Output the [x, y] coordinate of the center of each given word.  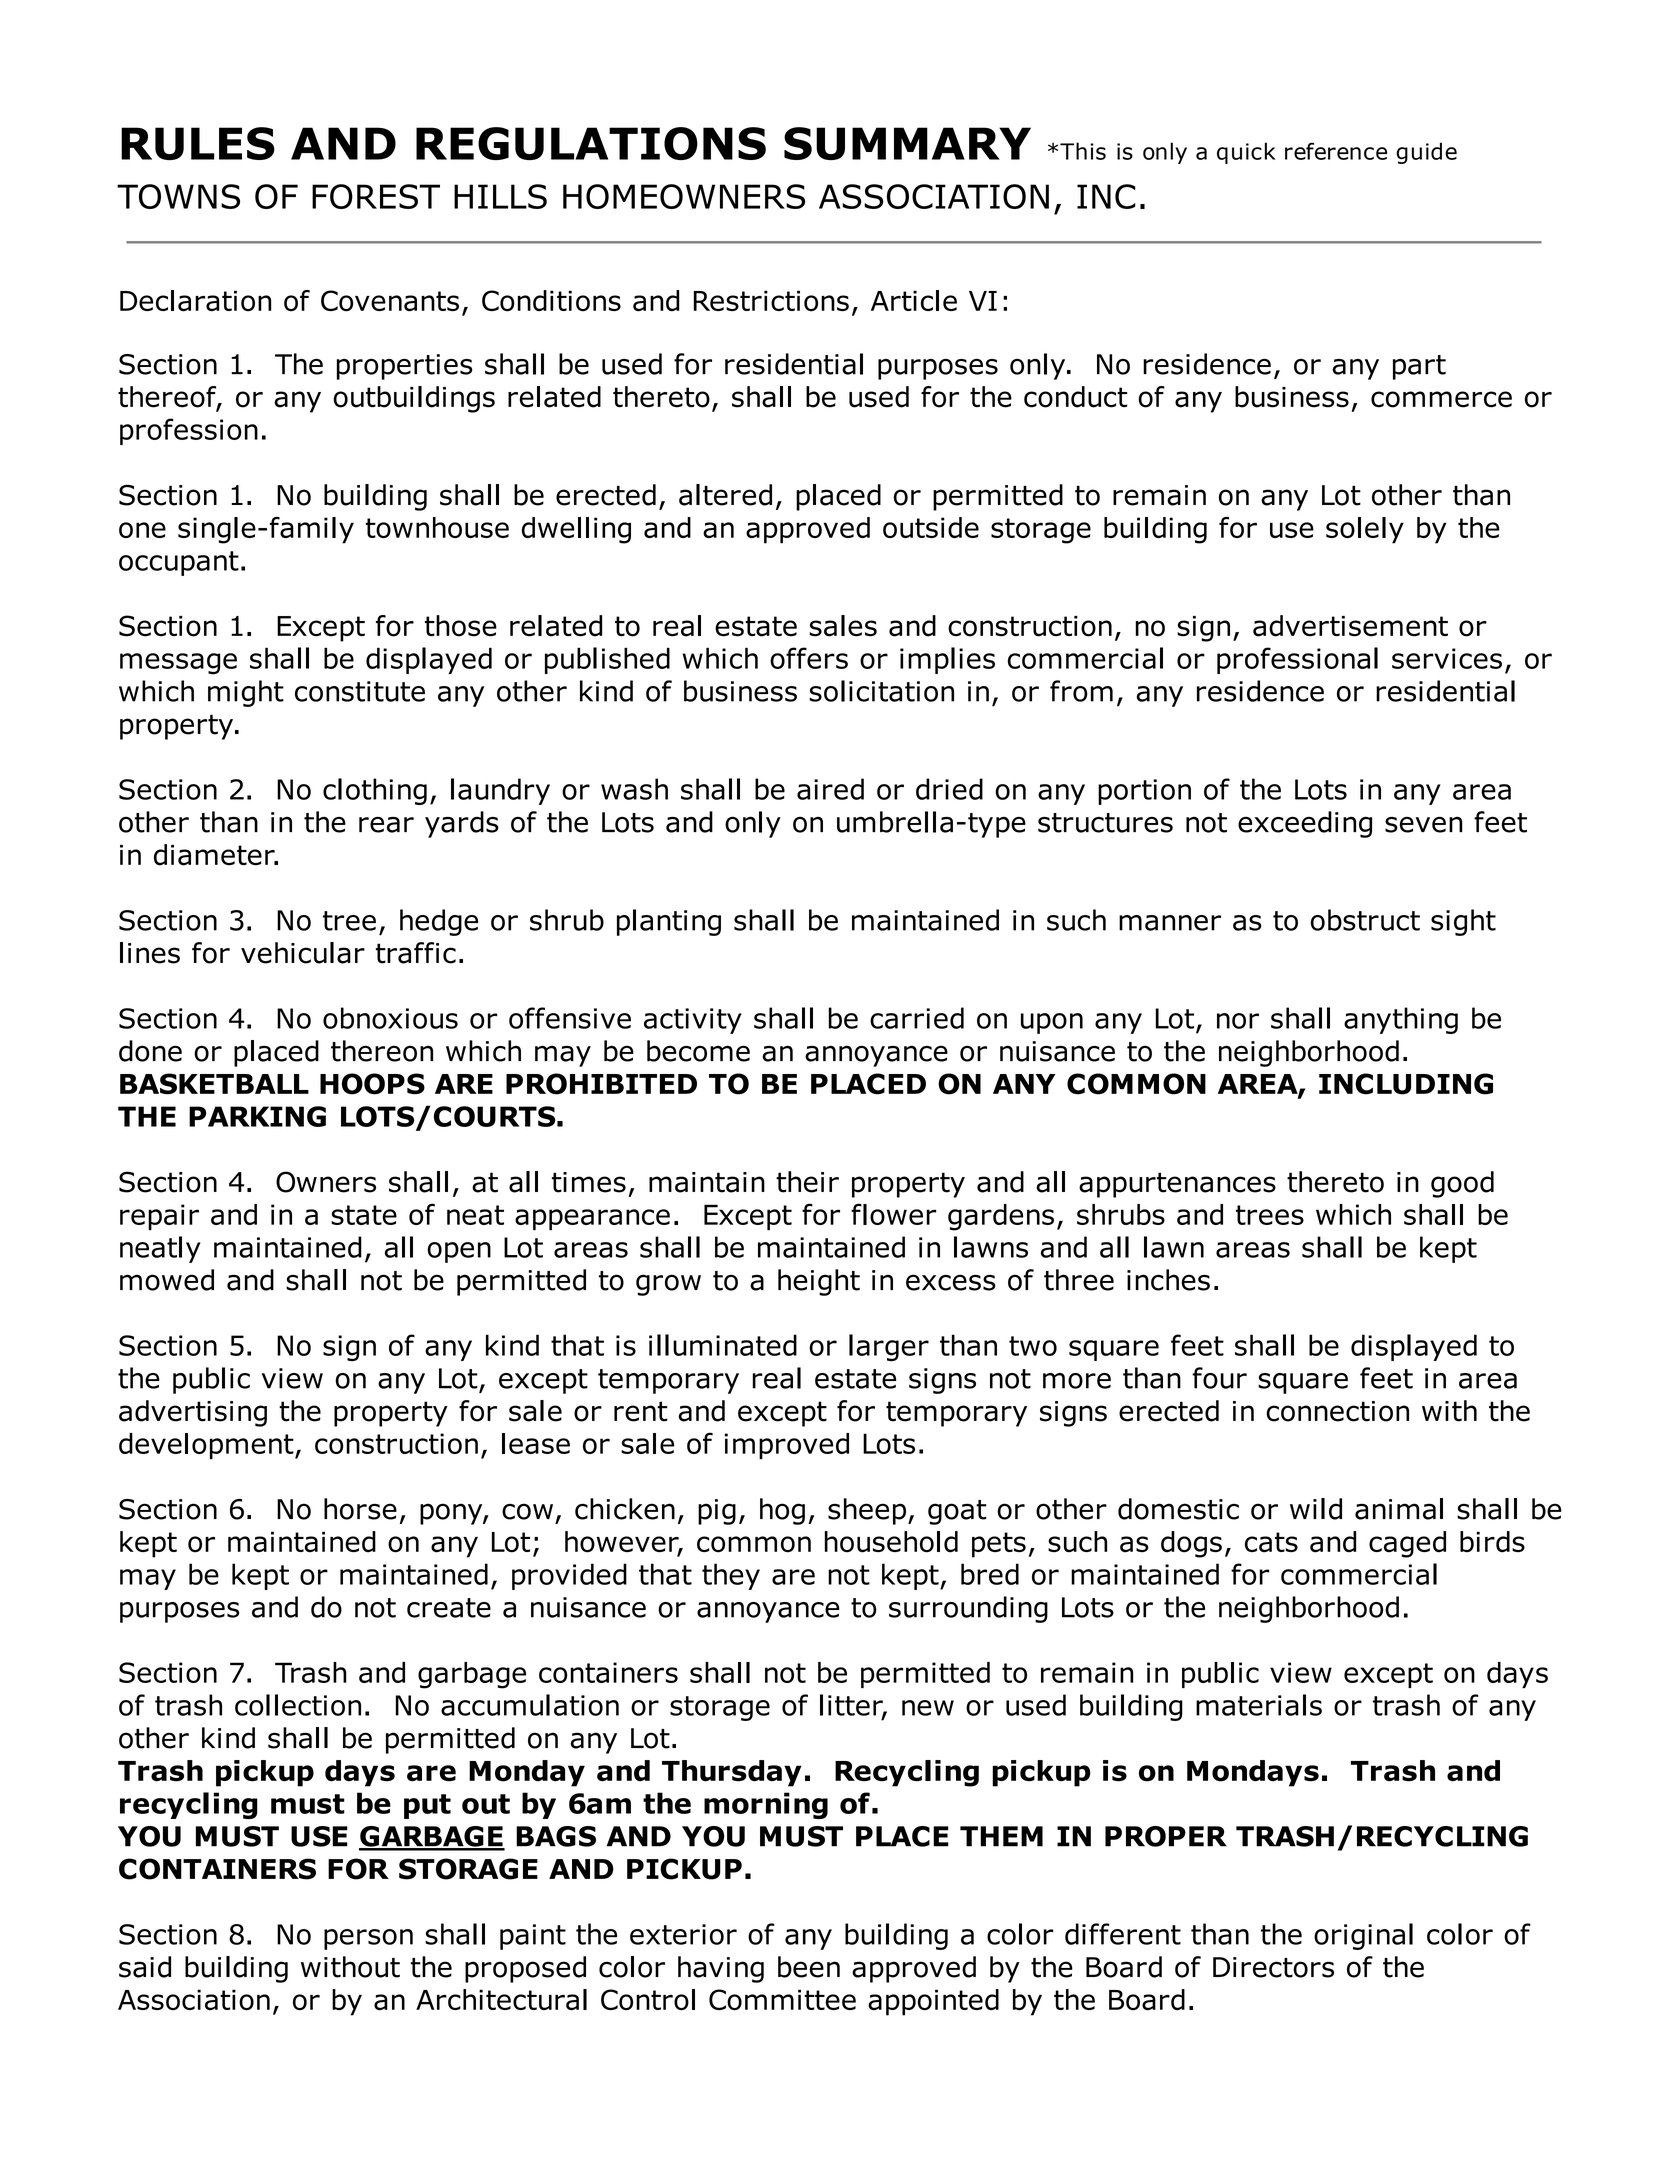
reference [1336, 151]
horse [360, 1509]
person [368, 1939]
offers [809, 658]
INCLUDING [1406, 1084]
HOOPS [372, 1084]
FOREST [376, 196]
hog [782, 1511]
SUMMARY [907, 143]
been [809, 1967]
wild [1316, 1509]
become [698, 1051]
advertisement [1350, 626]
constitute [360, 691]
